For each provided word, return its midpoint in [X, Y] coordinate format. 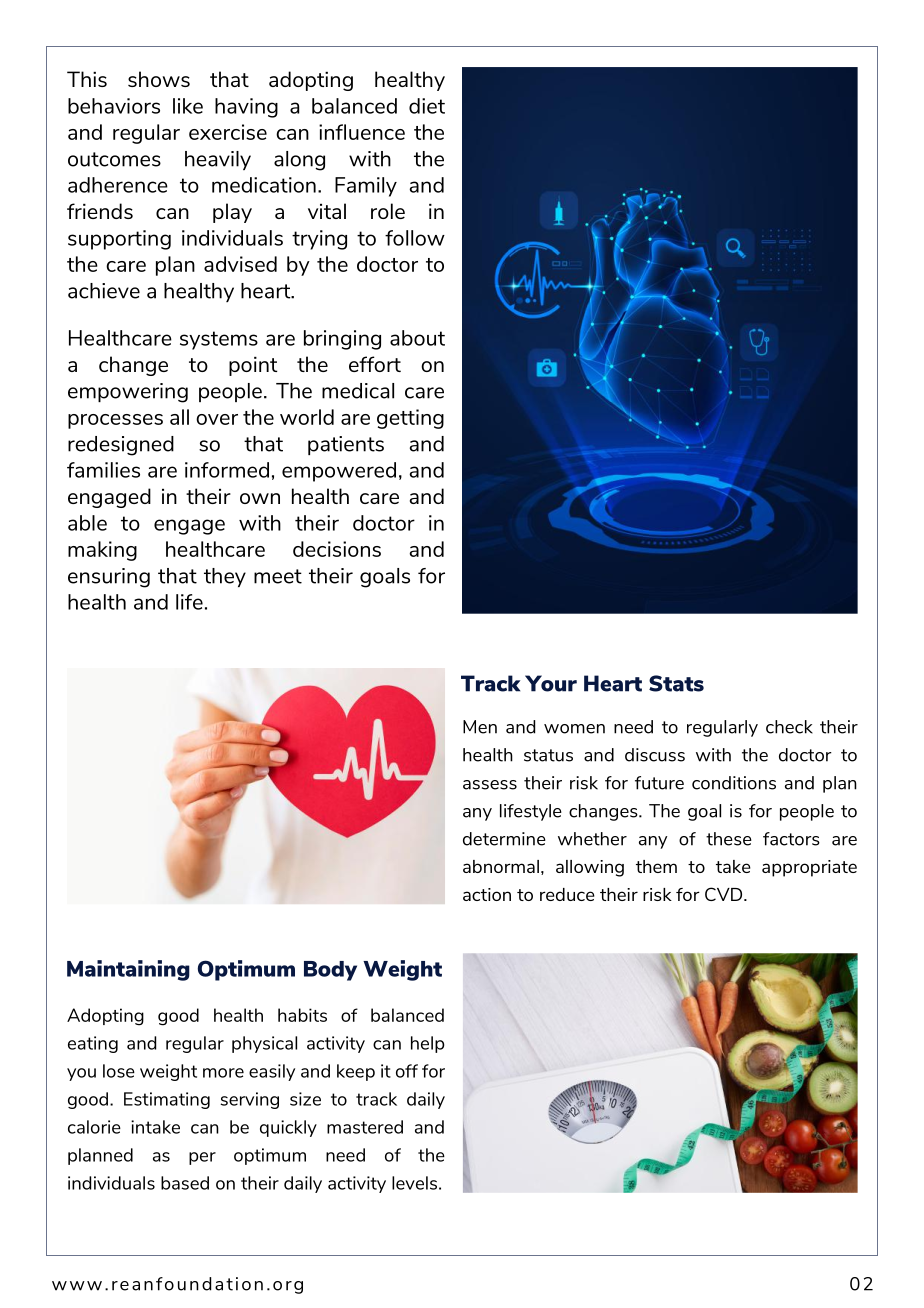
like [188, 106]
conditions [734, 783]
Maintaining [128, 970]
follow [415, 238]
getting [410, 419]
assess [490, 785]
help [427, 1044]
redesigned [121, 446]
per [202, 1158]
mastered [365, 1127]
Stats [676, 683]
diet [427, 106]
